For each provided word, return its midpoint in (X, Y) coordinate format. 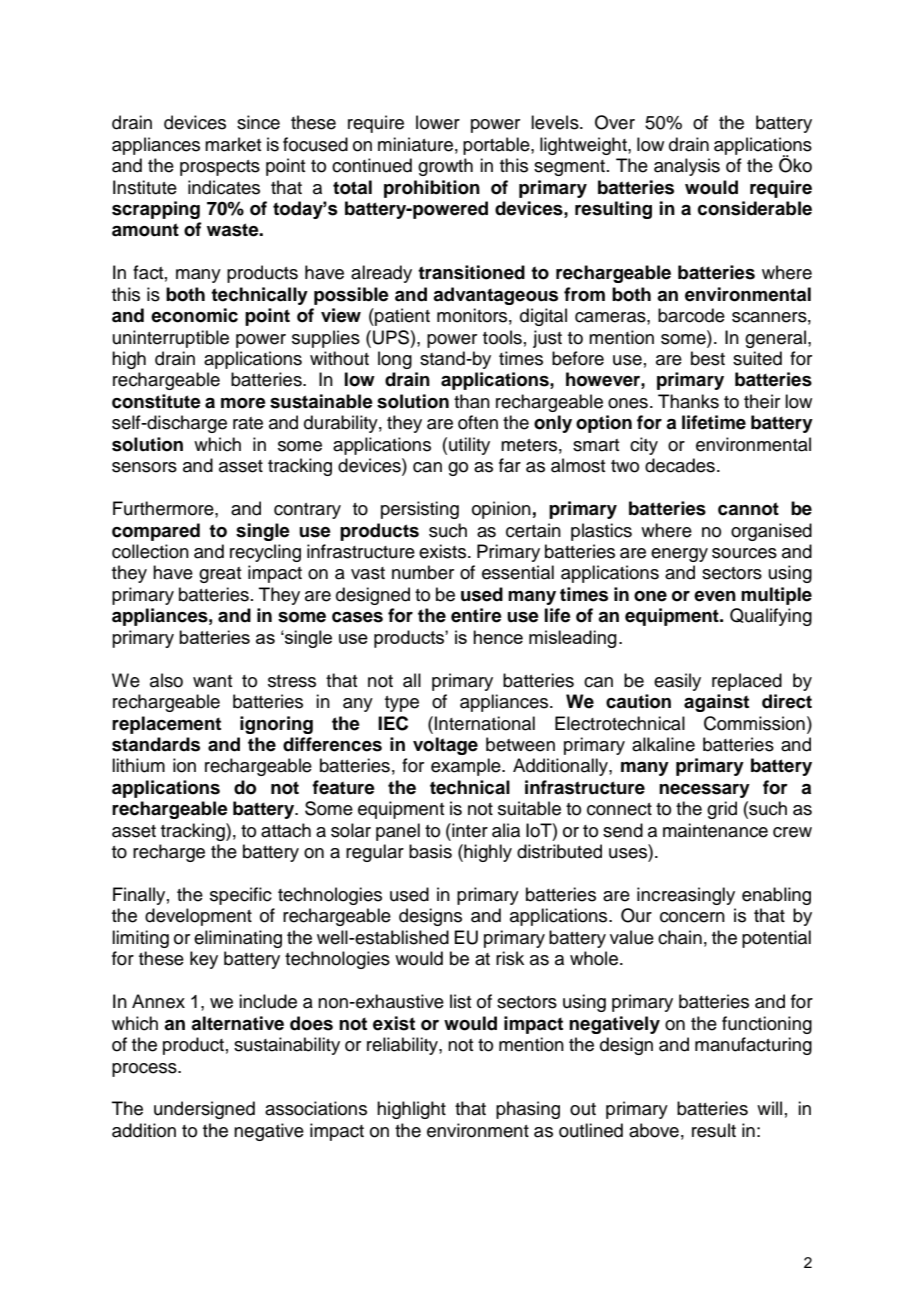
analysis (687, 167)
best (708, 358)
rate (248, 423)
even (715, 596)
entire (476, 615)
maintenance (715, 830)
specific (241, 896)
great (220, 575)
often (478, 422)
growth (445, 167)
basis (430, 851)
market (233, 144)
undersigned (204, 1110)
